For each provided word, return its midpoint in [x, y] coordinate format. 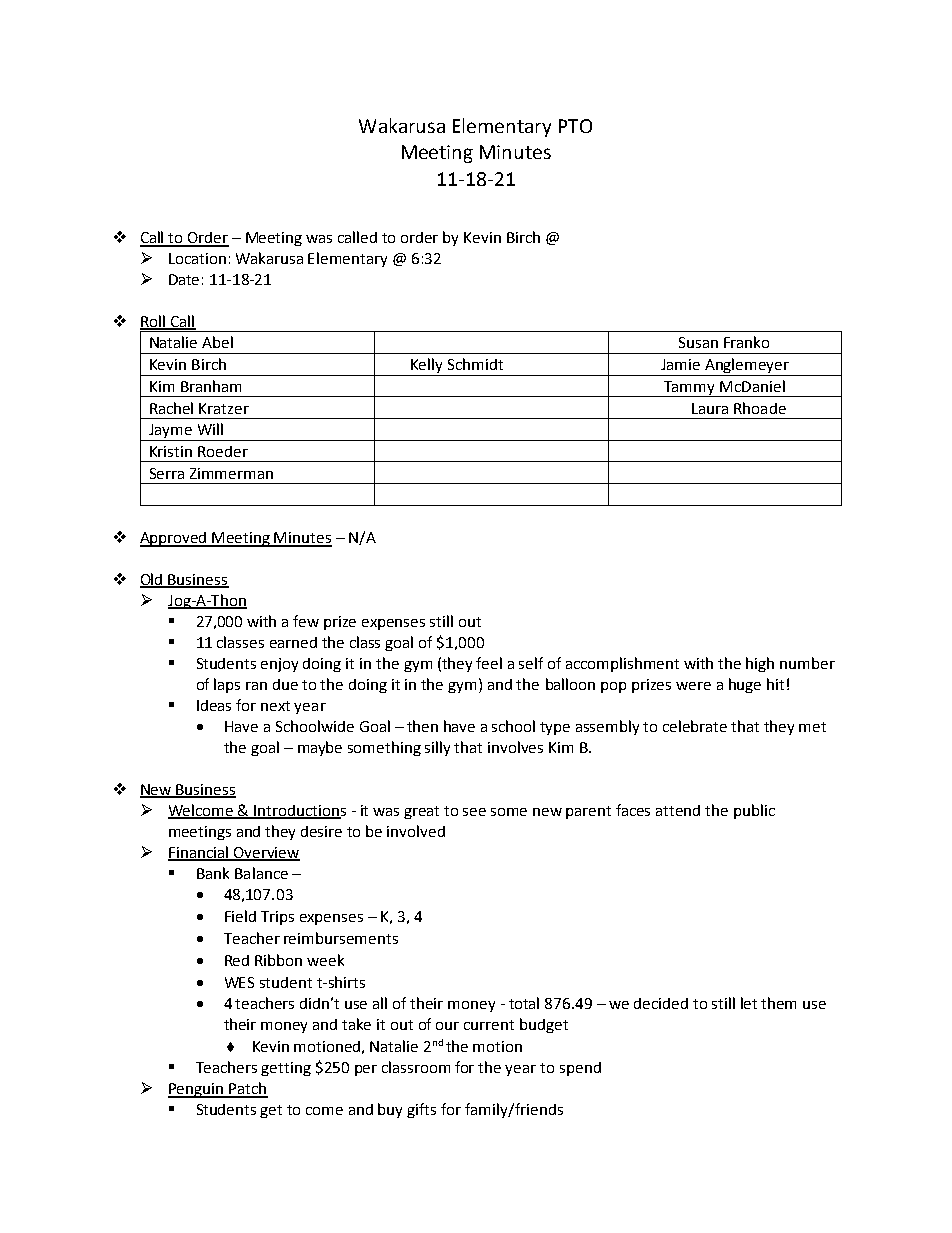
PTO [575, 126]
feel [489, 663]
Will [210, 429]
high [760, 664]
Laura [710, 408]
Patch [247, 1089]
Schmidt [475, 364]
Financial [199, 853]
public [754, 811]
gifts [421, 1110]
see [474, 812]
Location [197, 258]
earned [293, 642]
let [749, 1003]
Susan [698, 342]
